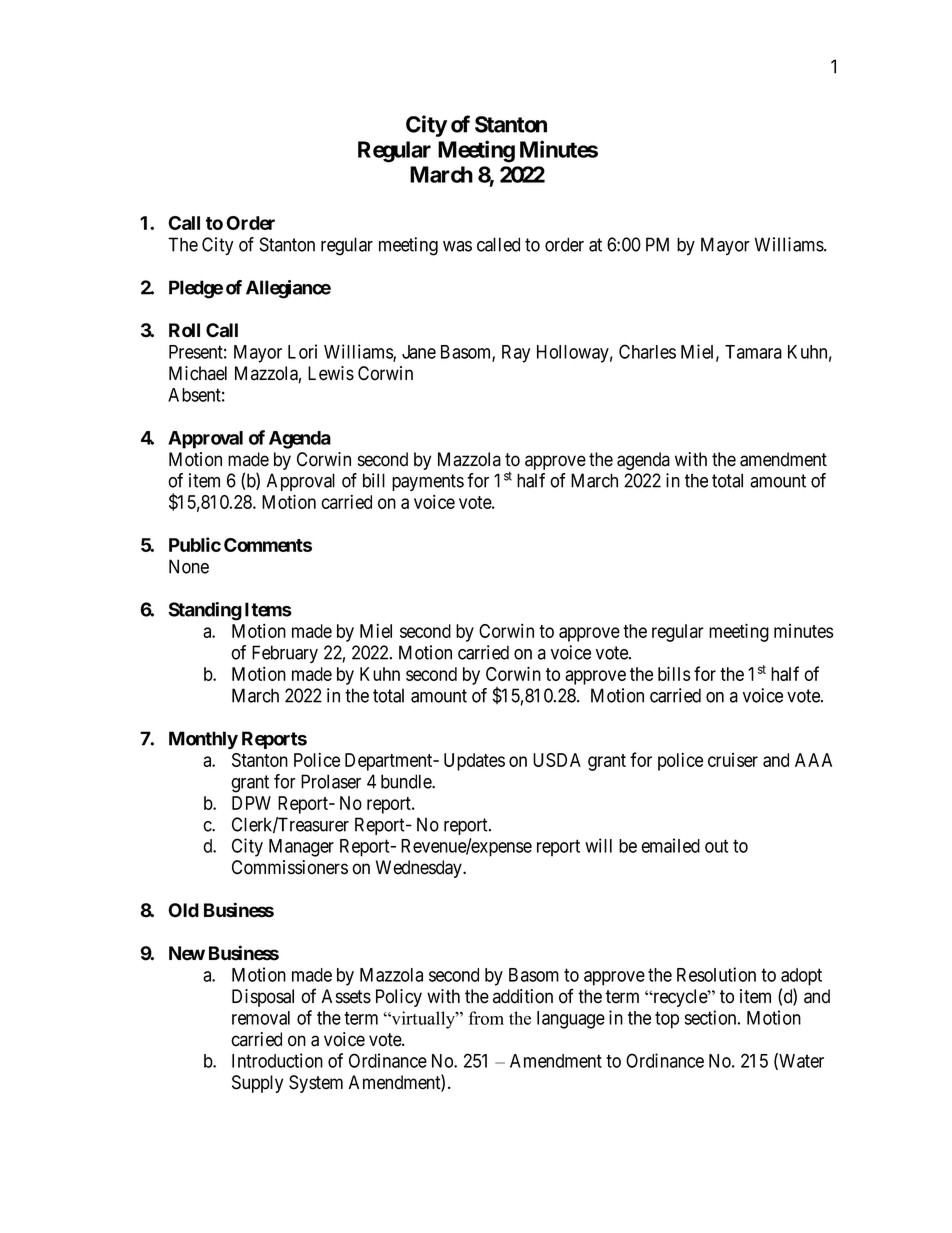 The width and height of the document is (952, 1233). What do you see at coordinates (733, 760) in the document?
I see `cruiser` at bounding box center [733, 760].
